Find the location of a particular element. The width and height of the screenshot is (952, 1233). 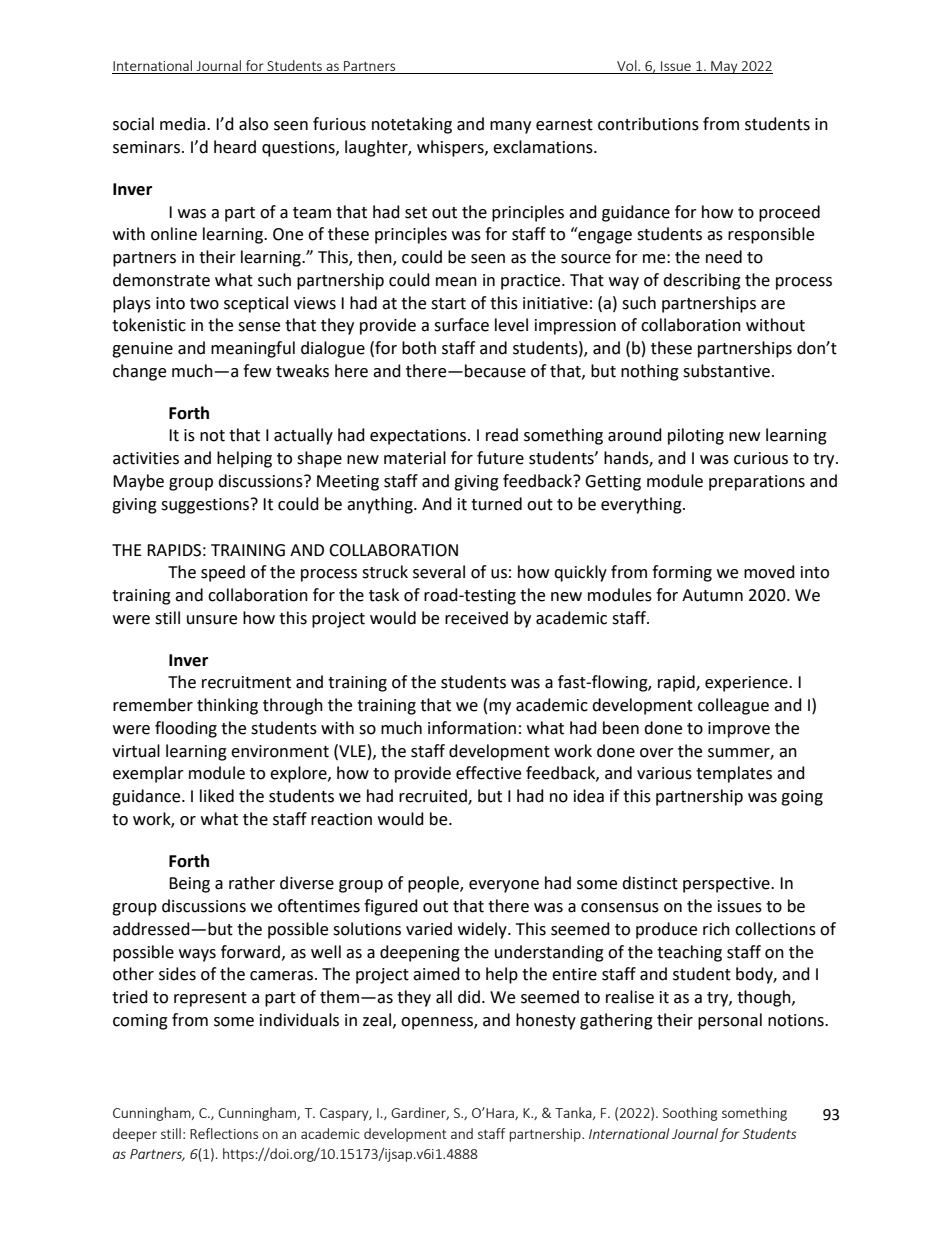

many is located at coordinates (510, 127).
